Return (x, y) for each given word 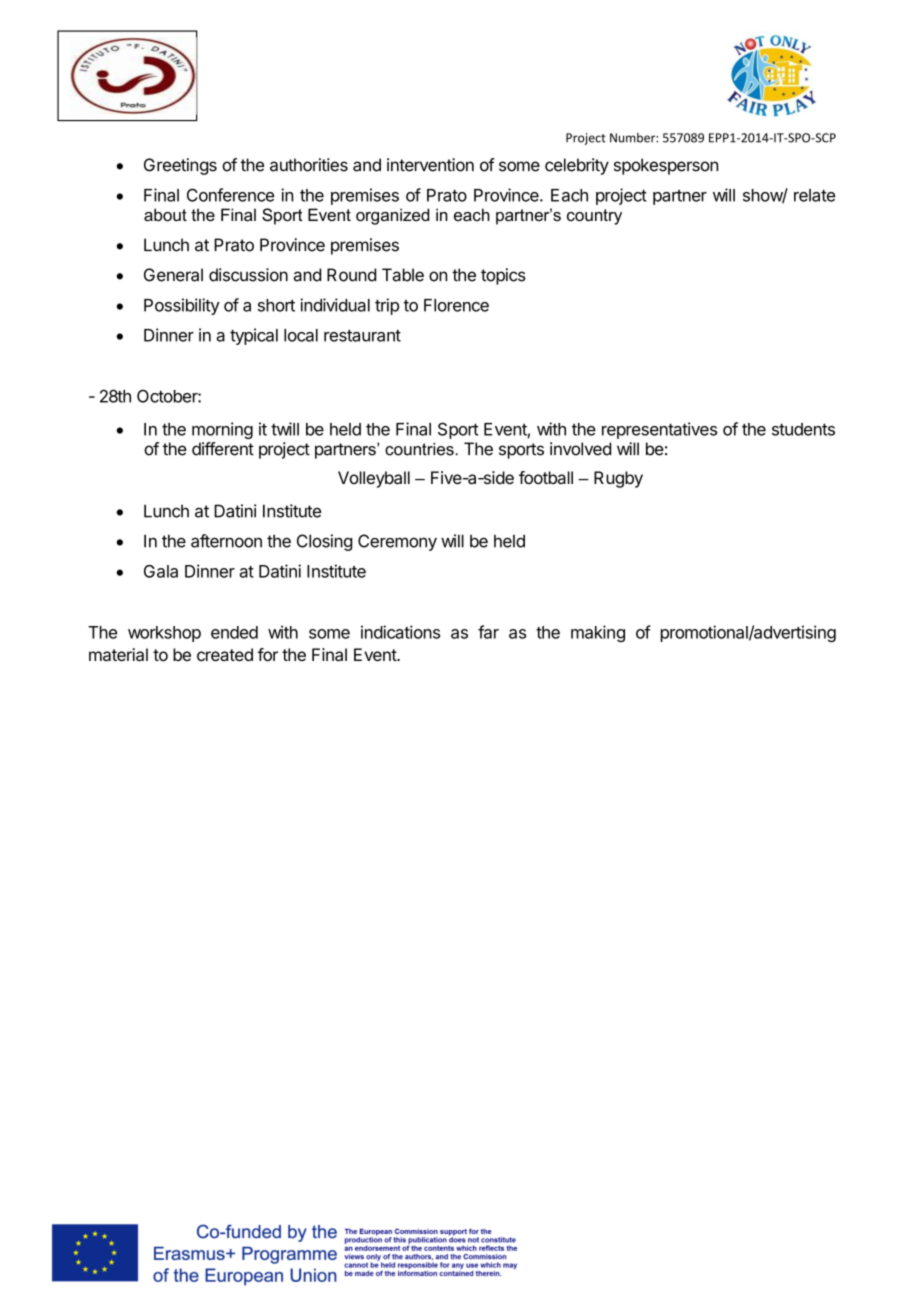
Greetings (180, 166)
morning (222, 430)
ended (234, 632)
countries (420, 449)
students (803, 429)
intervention (430, 165)
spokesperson (666, 166)
